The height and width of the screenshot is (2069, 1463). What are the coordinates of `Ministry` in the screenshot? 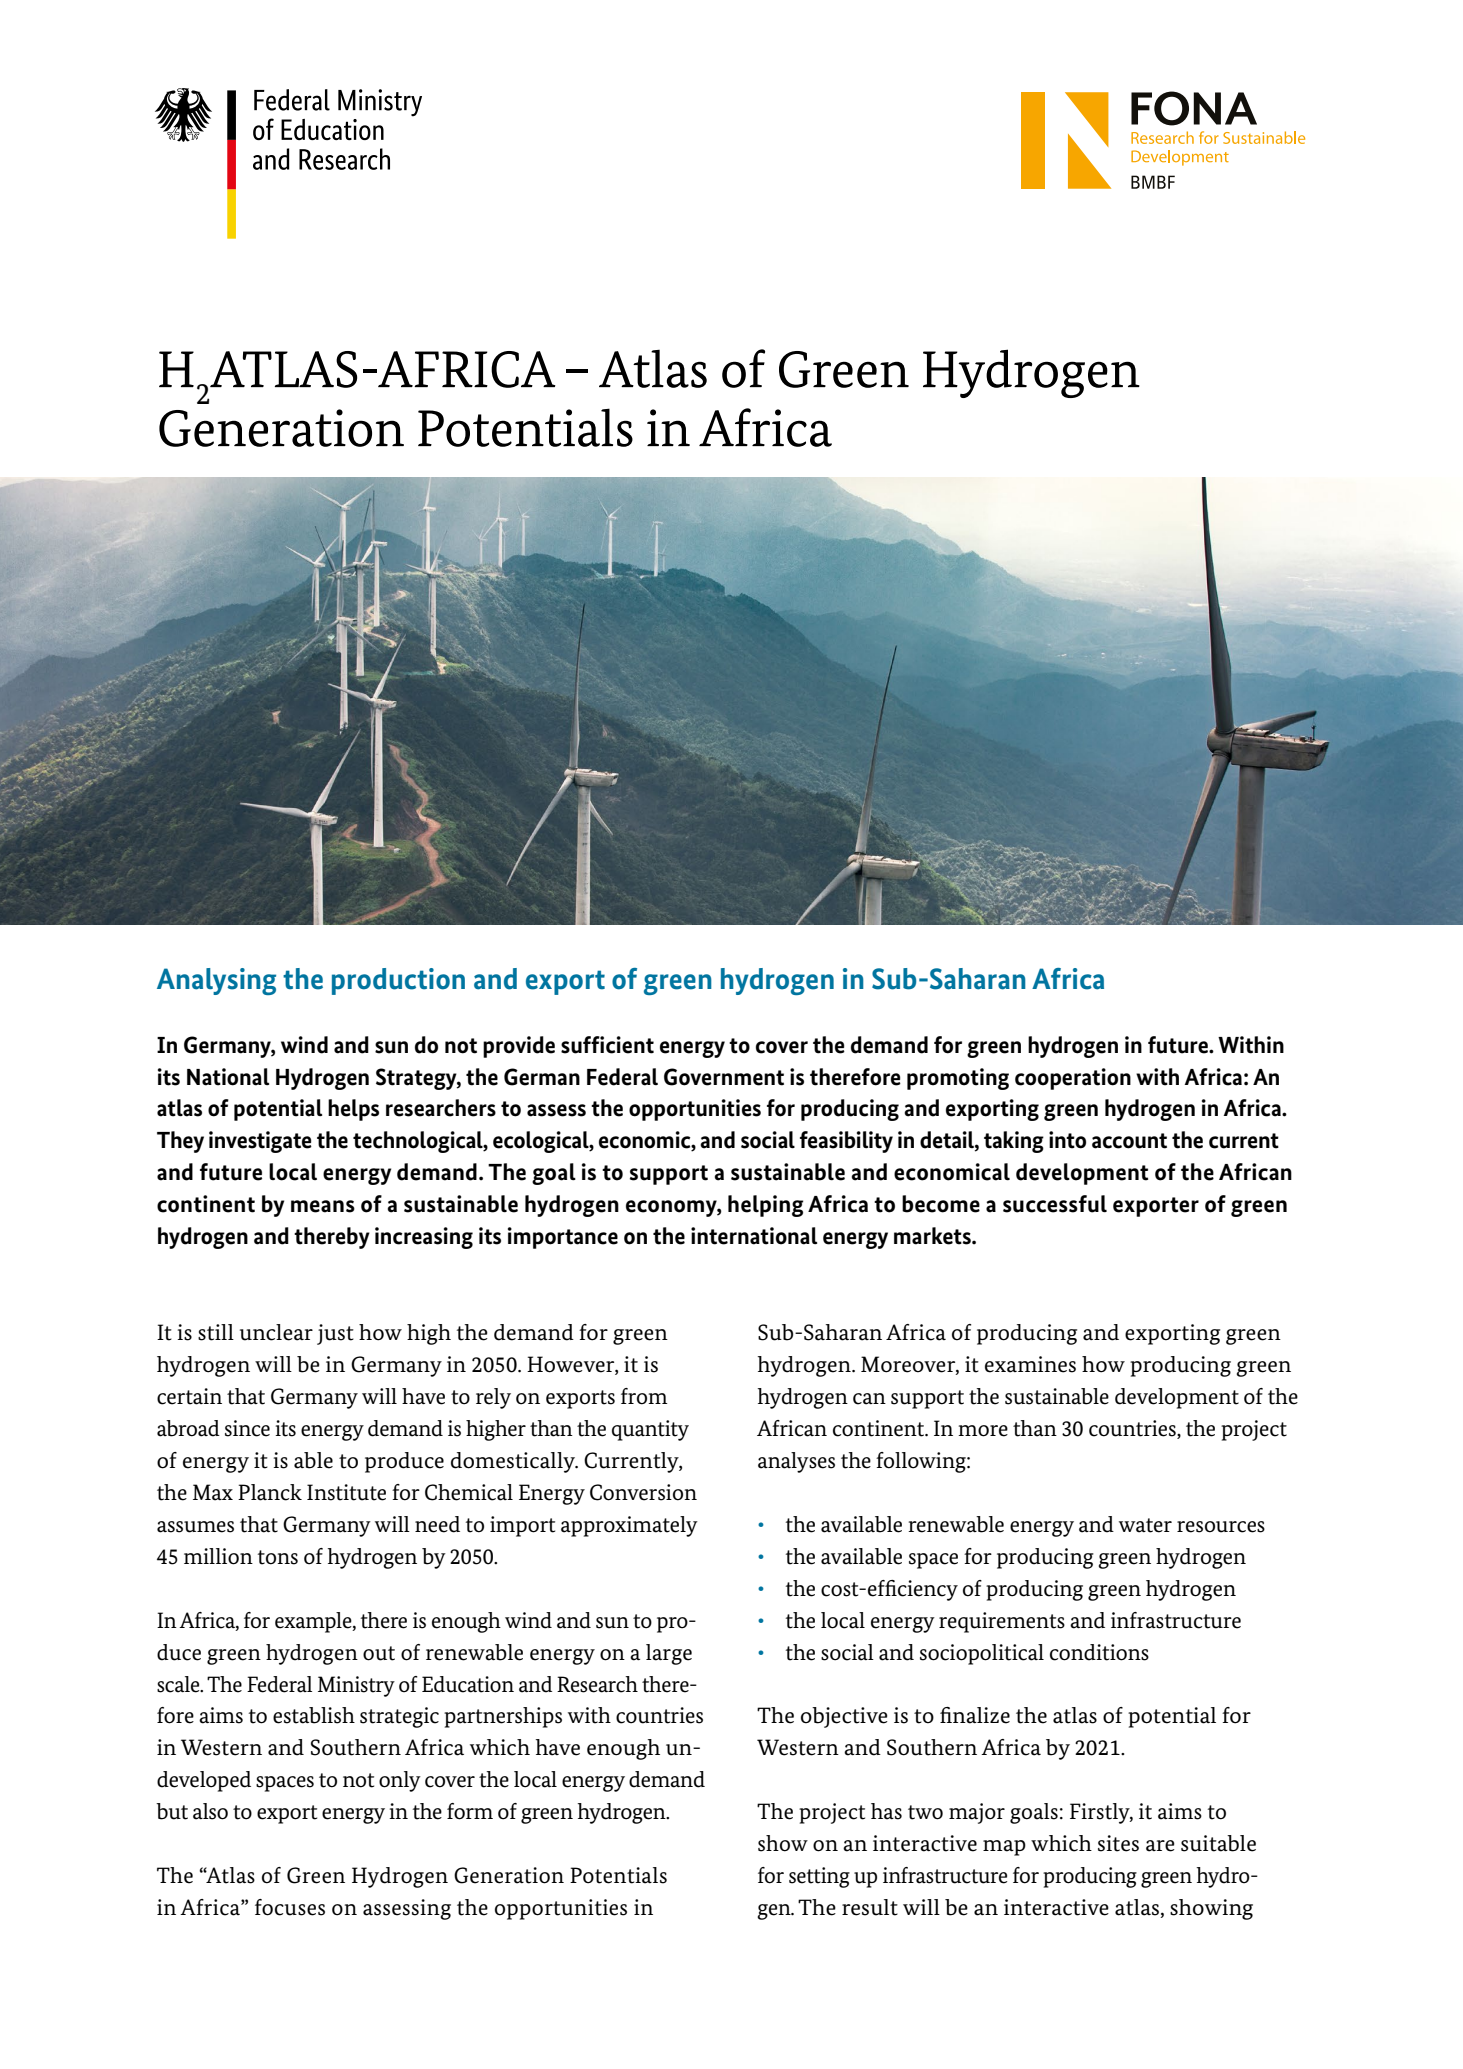 It's located at (356, 1686).
